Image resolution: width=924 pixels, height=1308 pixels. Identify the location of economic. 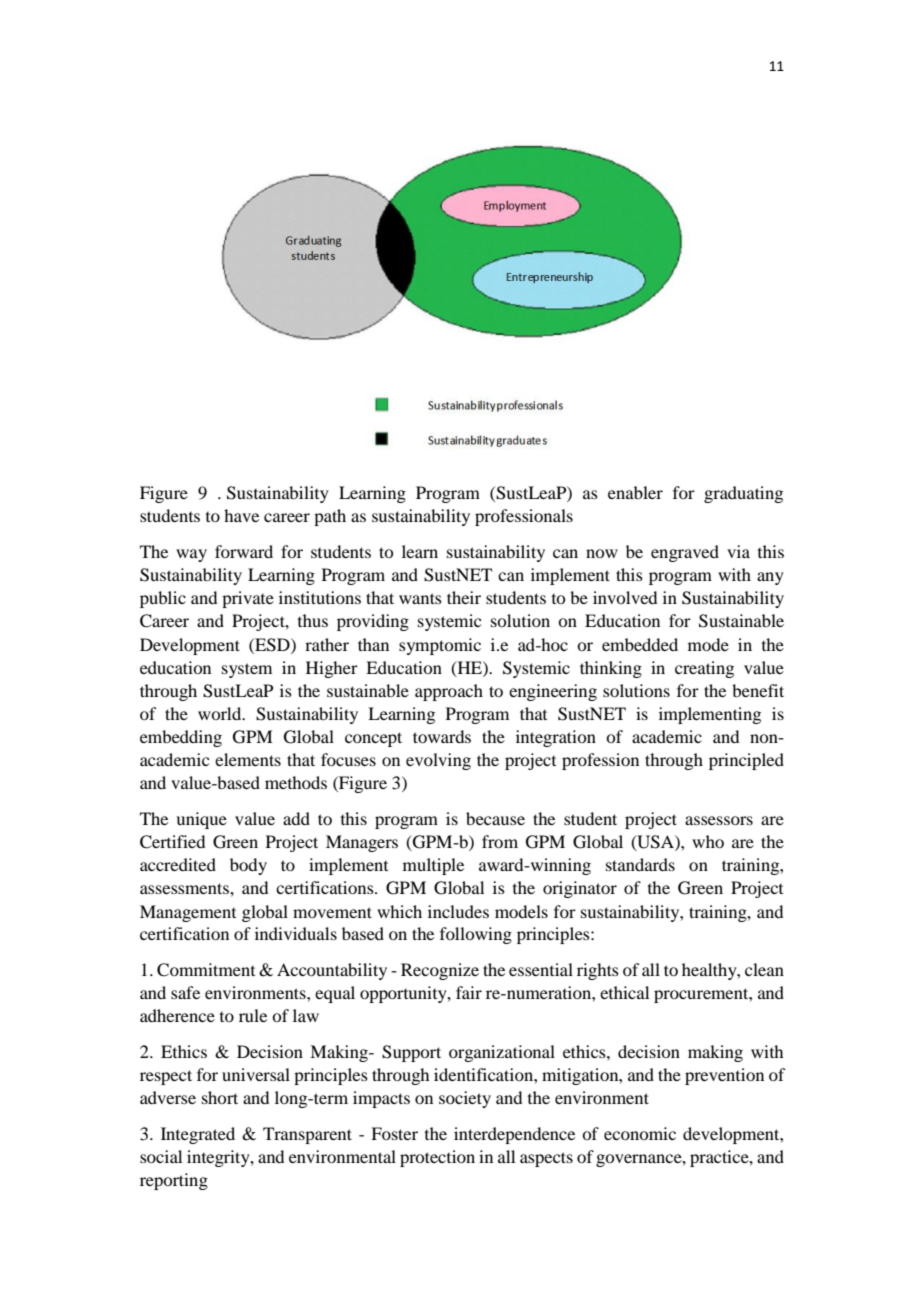
(640, 1133).
